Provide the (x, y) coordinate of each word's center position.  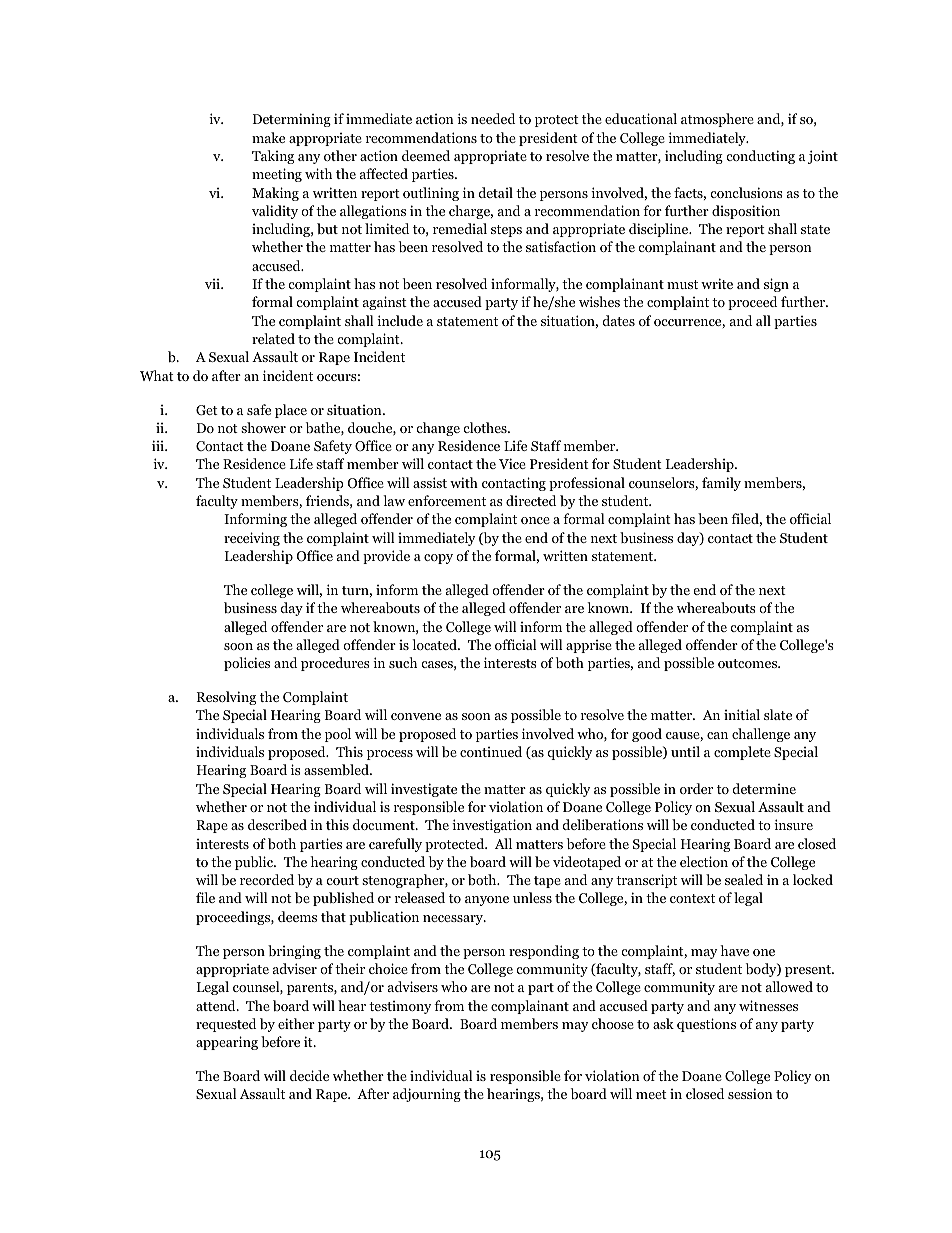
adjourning (427, 1095)
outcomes (749, 663)
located (435, 644)
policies (247, 664)
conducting (760, 157)
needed (493, 118)
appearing (227, 1043)
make (268, 137)
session (750, 1093)
